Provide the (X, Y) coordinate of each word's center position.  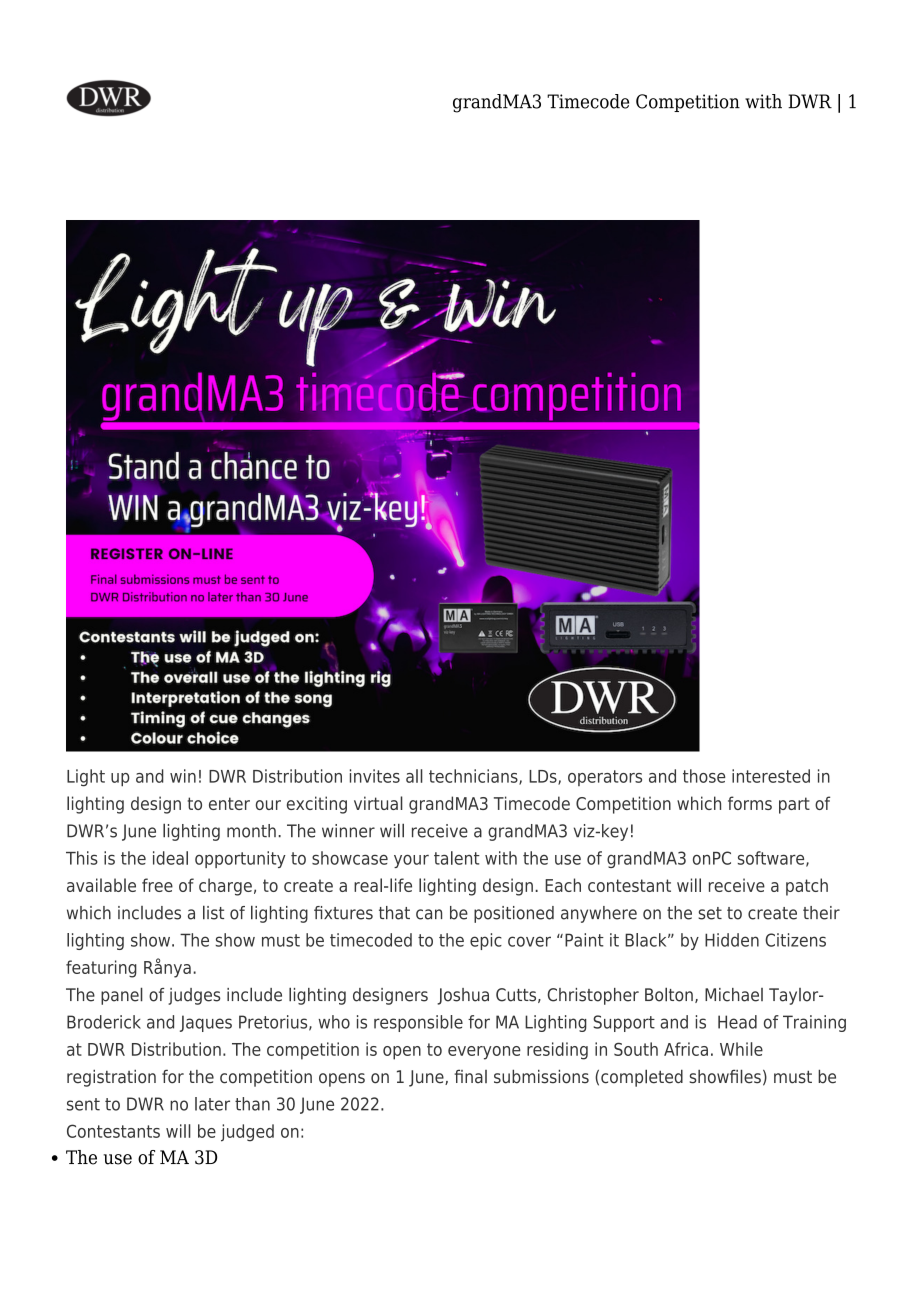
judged (247, 1133)
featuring (101, 969)
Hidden (732, 940)
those (704, 776)
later (212, 1104)
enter (229, 803)
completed (642, 1078)
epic (486, 941)
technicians (474, 777)
